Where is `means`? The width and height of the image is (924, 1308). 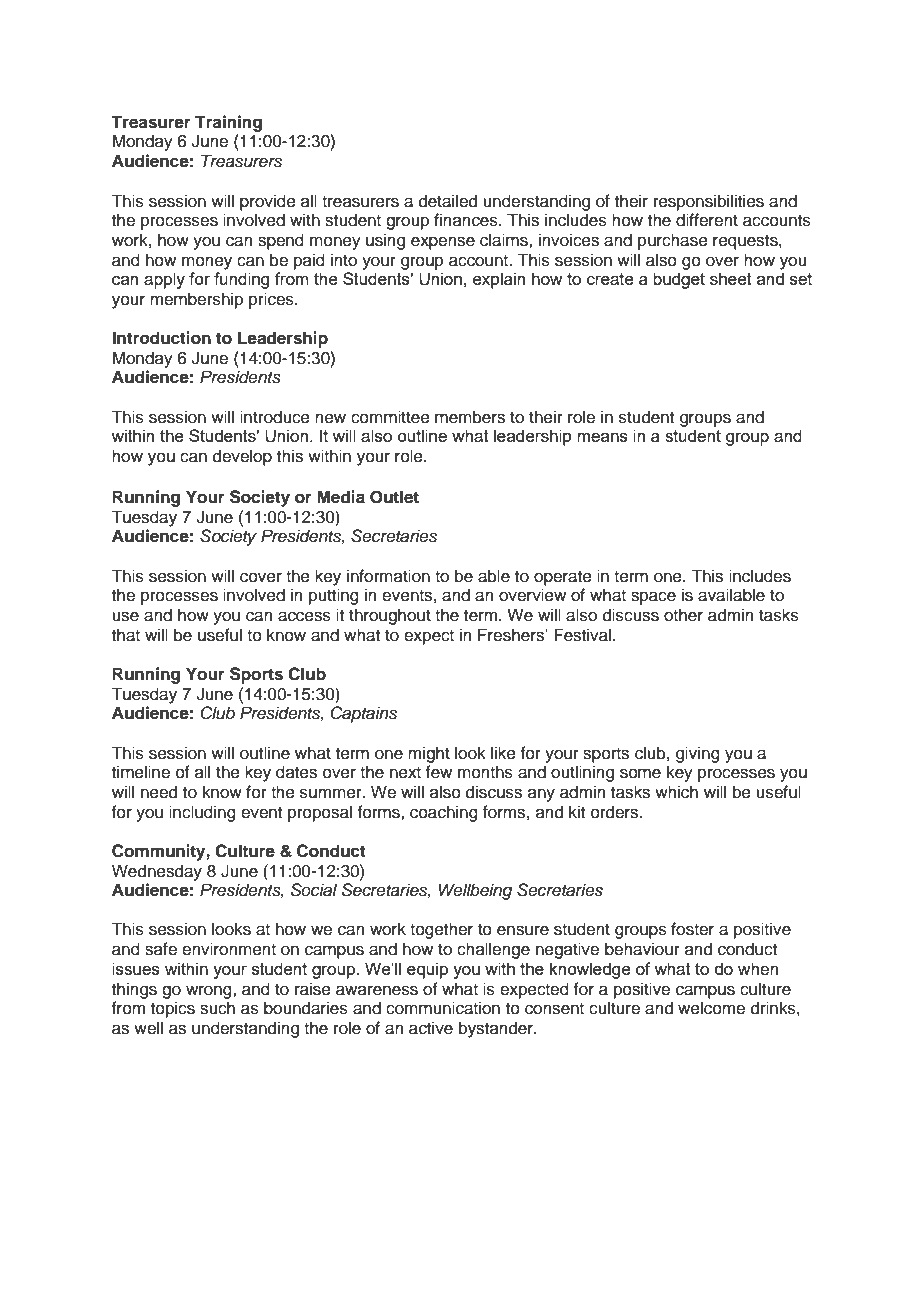
means is located at coordinates (602, 437).
